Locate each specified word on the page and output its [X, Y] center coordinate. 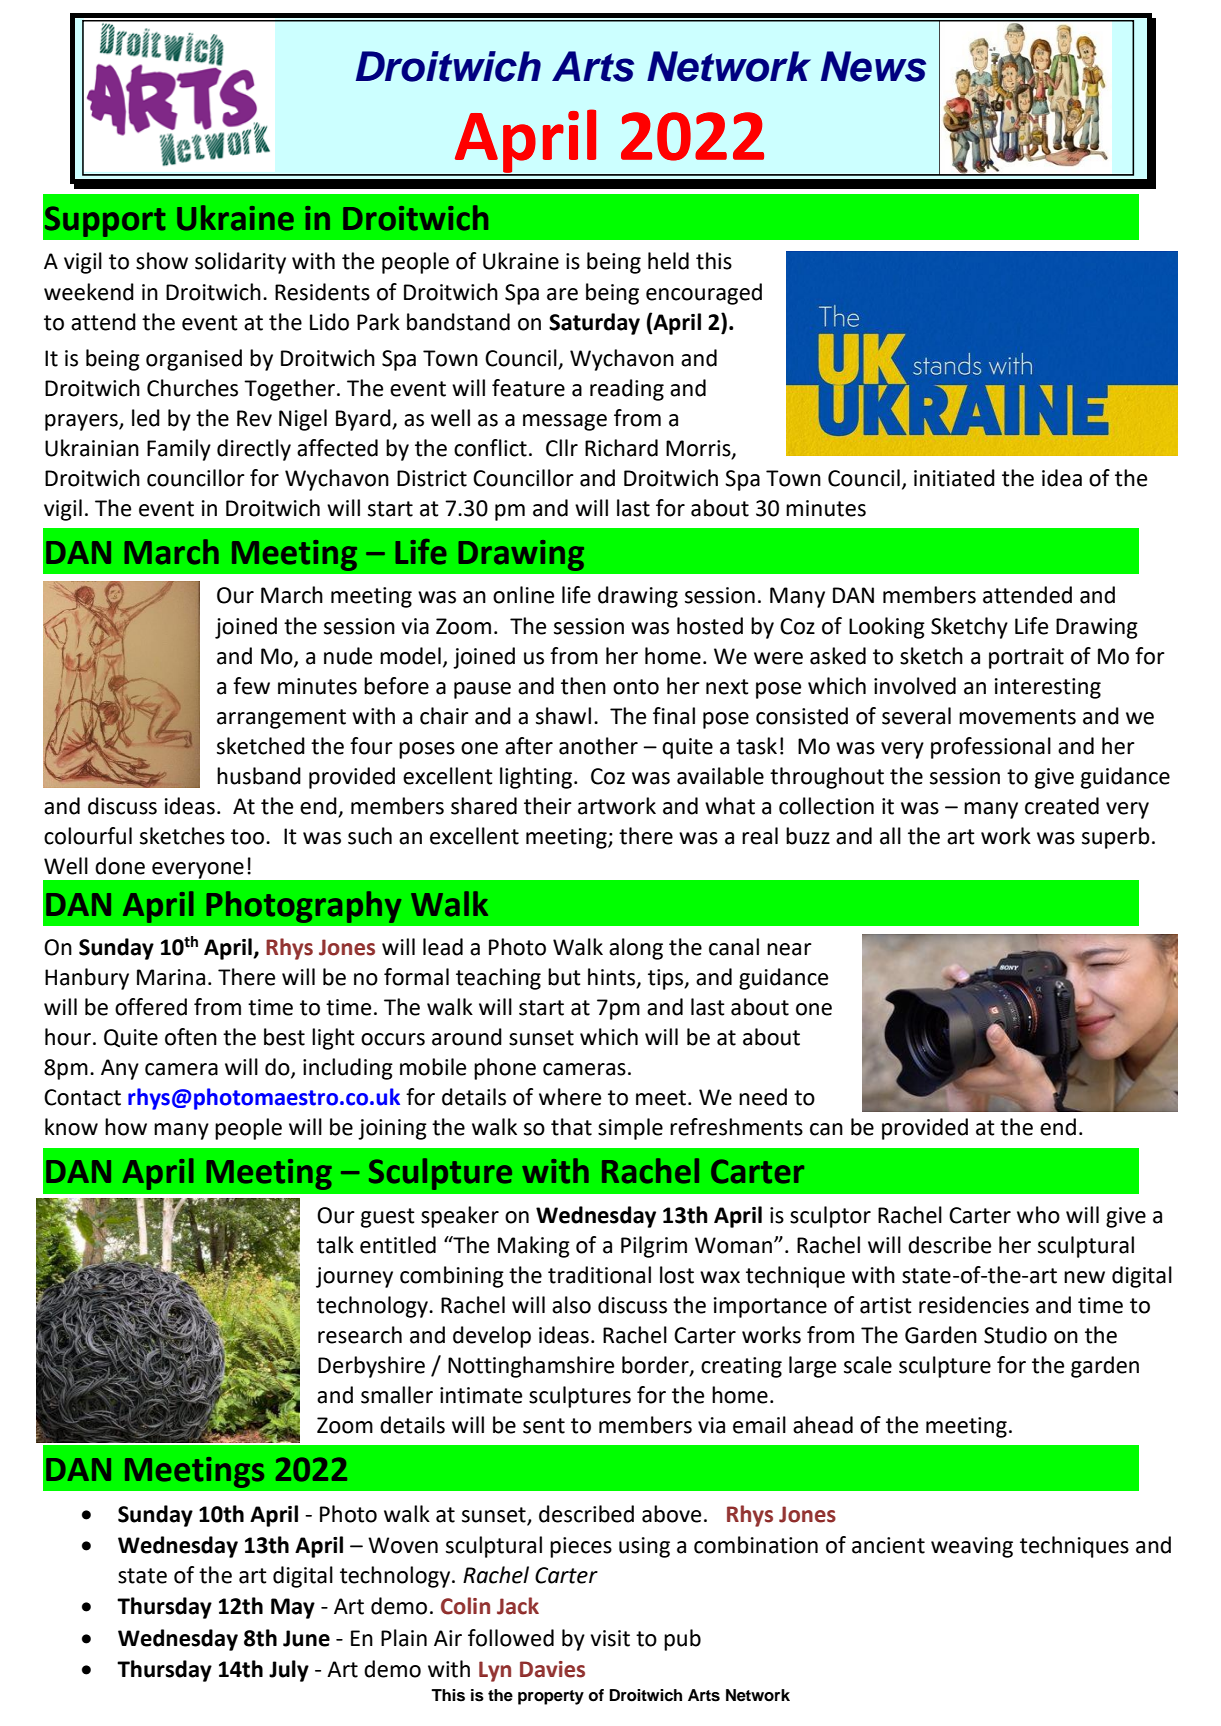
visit [610, 1638]
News [873, 66]
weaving [972, 1547]
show [162, 261]
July [289, 1671]
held [668, 261]
